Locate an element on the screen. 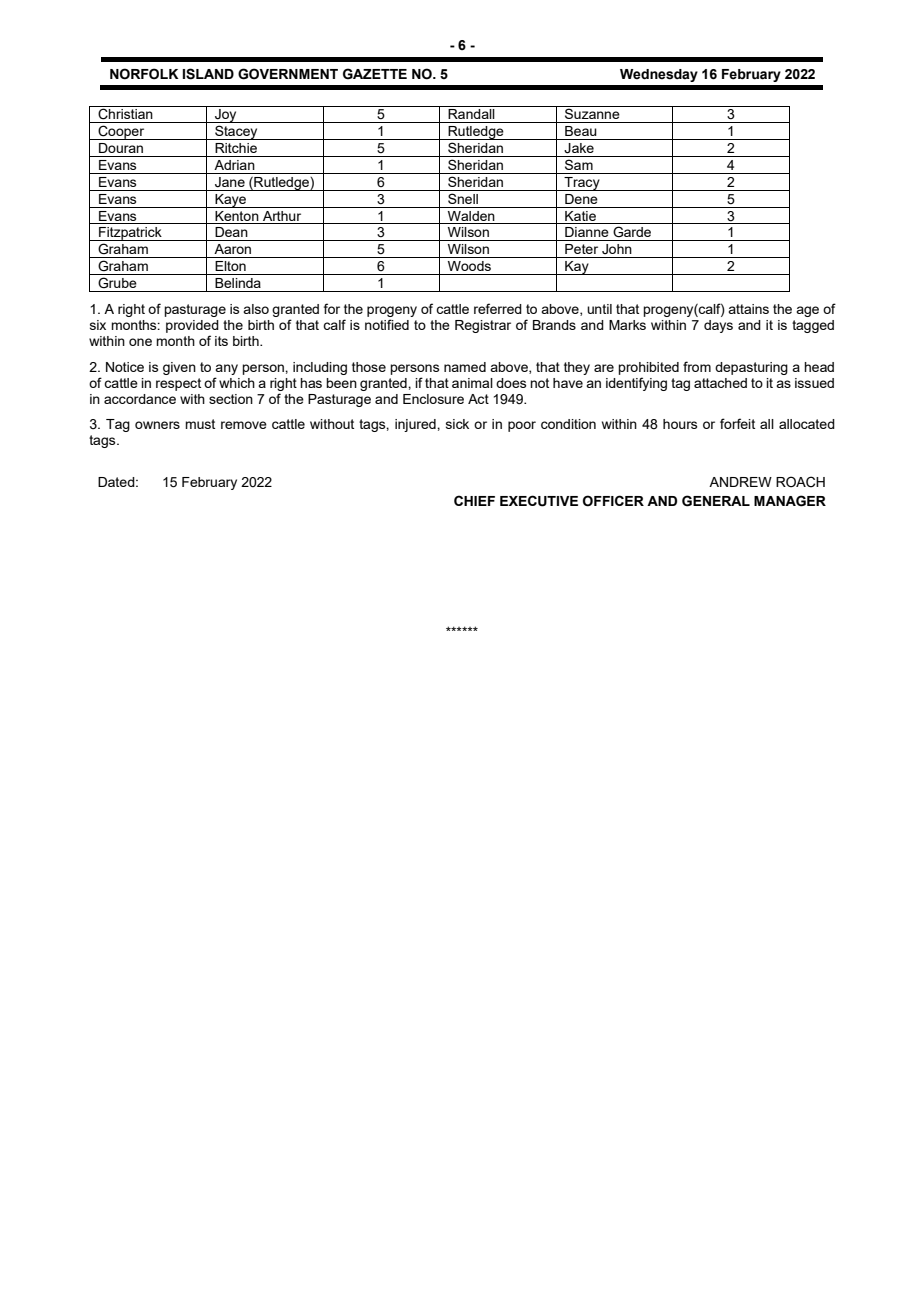  ANDREW is located at coordinates (740, 482).
